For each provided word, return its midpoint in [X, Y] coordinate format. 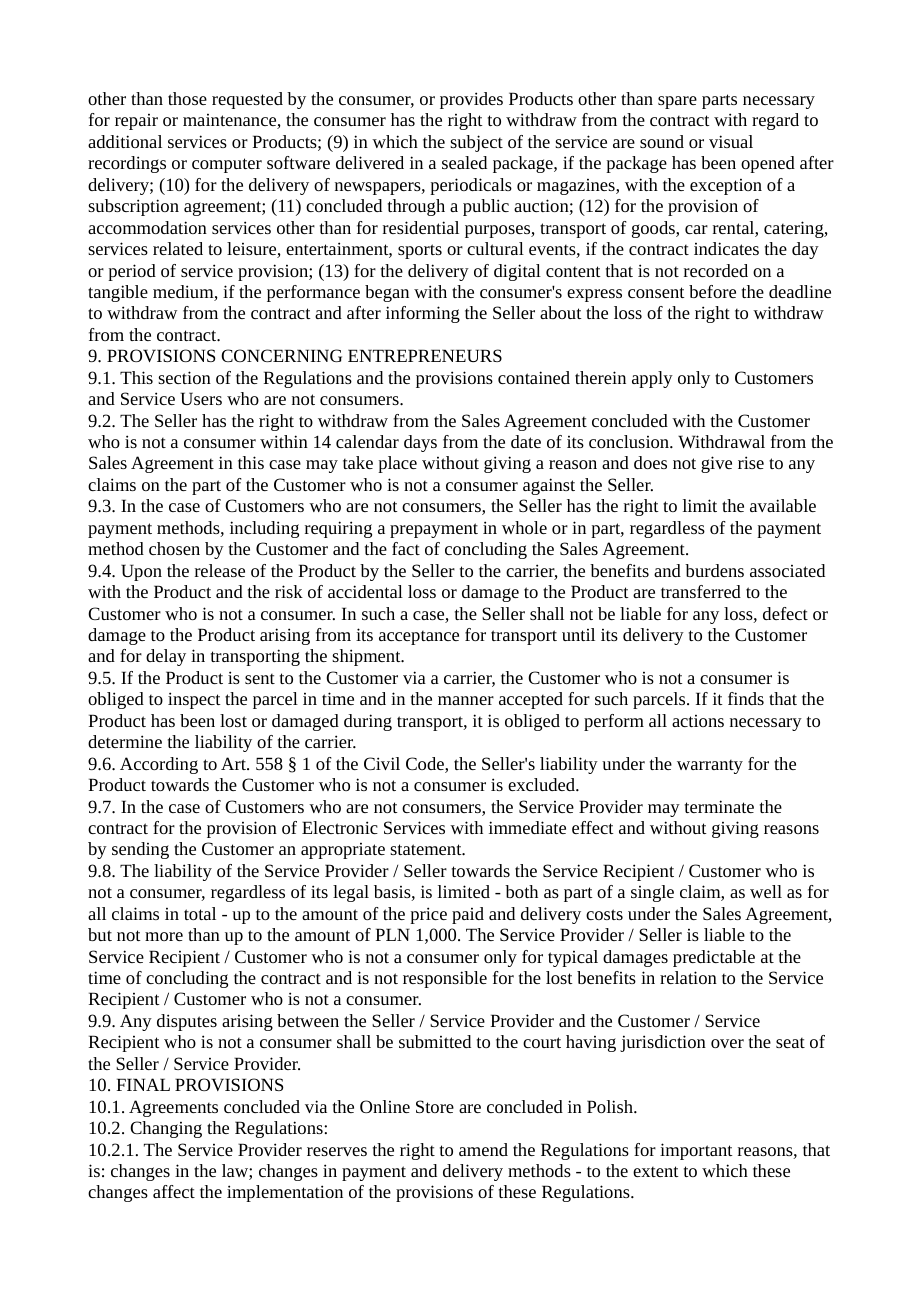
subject [476, 143]
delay [166, 657]
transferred [701, 591]
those [187, 98]
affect [174, 1191]
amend [483, 1149]
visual [731, 141]
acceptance [419, 637]
